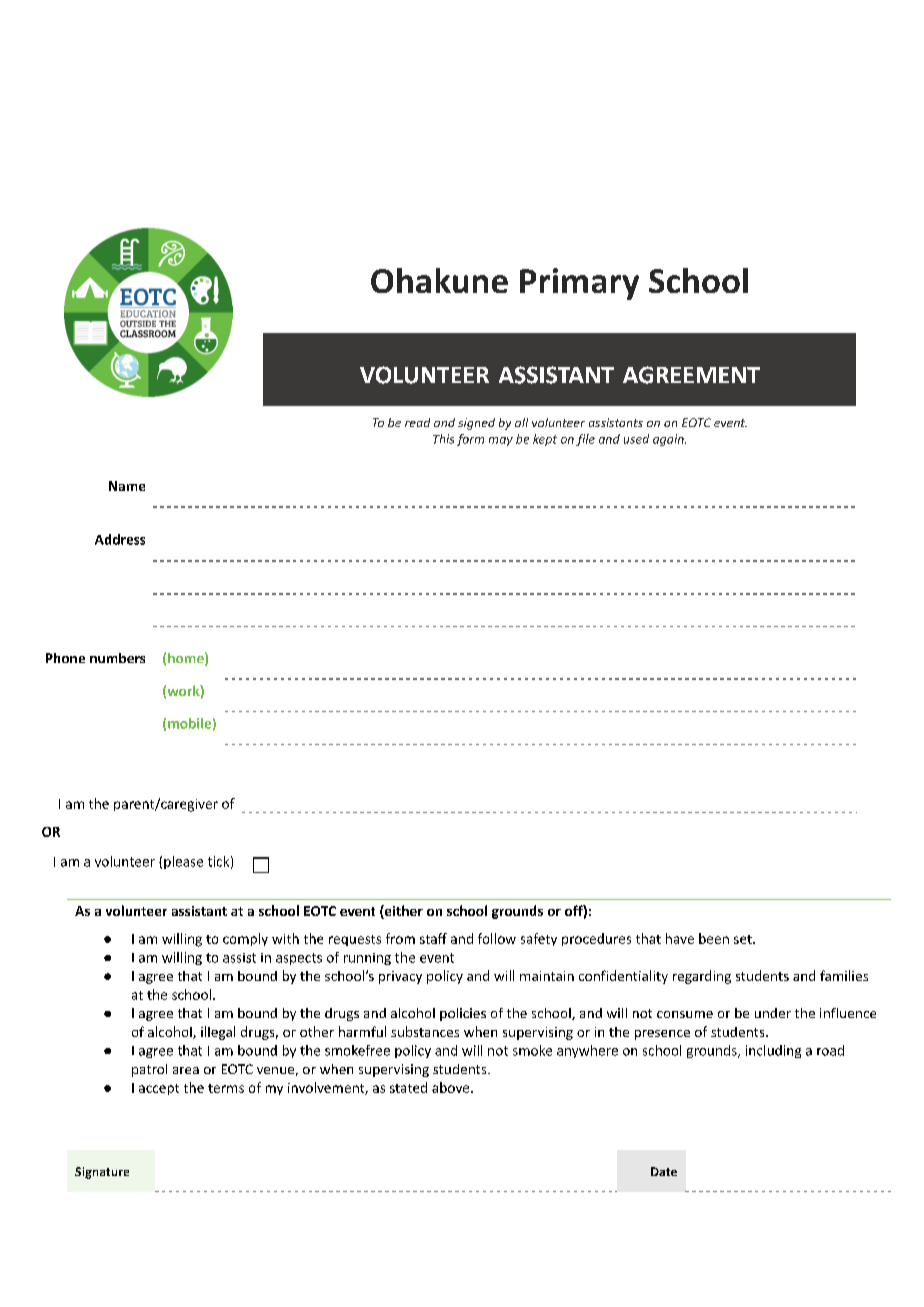  Describe the element at coordinates (664, 1171) in the document. I see `Date` at that location.
